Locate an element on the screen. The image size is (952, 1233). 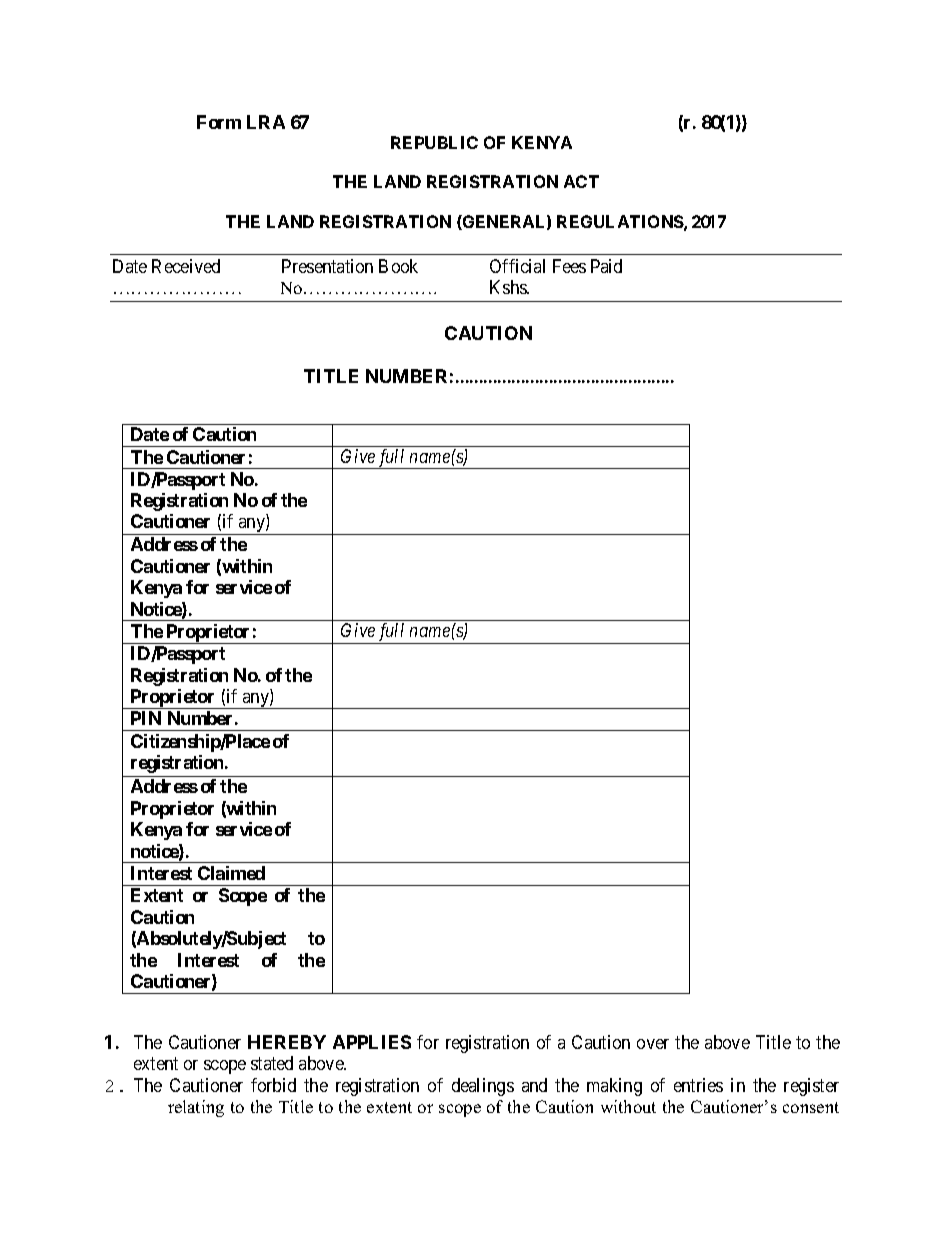
Official is located at coordinates (517, 266).
